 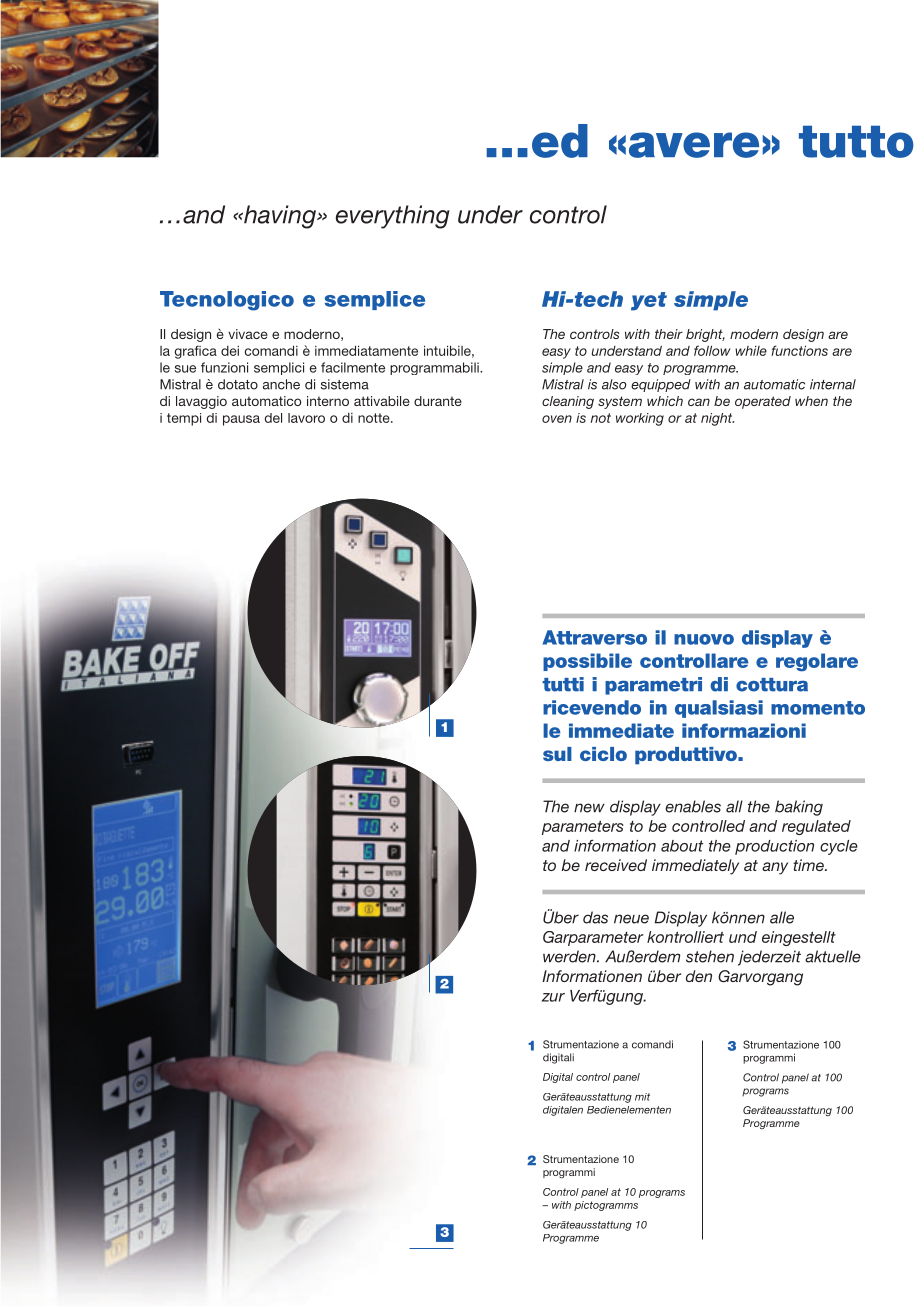 I want to click on cleaning, so click(x=568, y=402).
